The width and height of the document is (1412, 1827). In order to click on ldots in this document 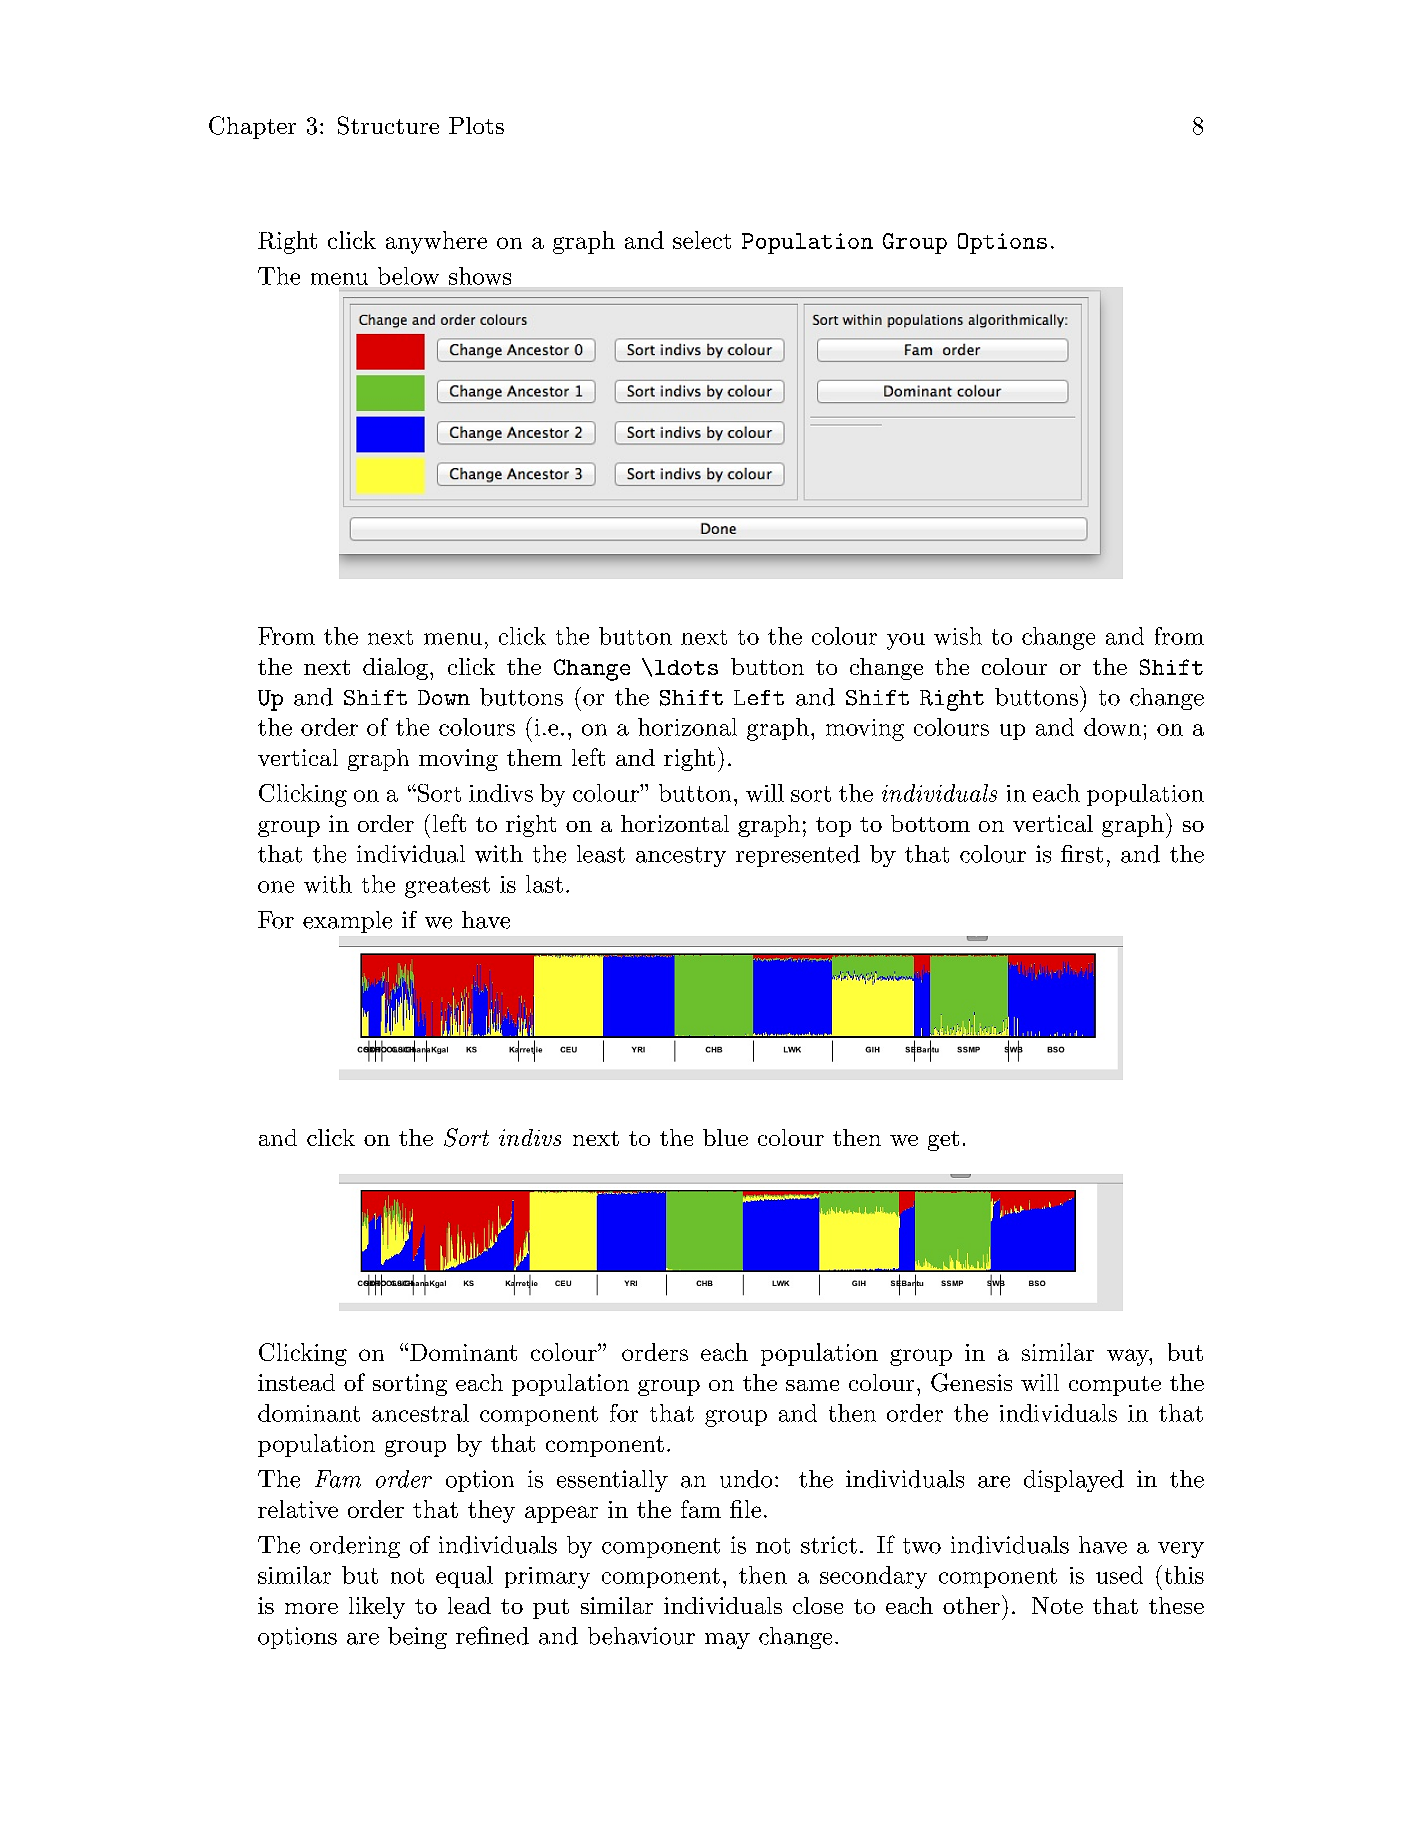, I will do `click(686, 667)`.
